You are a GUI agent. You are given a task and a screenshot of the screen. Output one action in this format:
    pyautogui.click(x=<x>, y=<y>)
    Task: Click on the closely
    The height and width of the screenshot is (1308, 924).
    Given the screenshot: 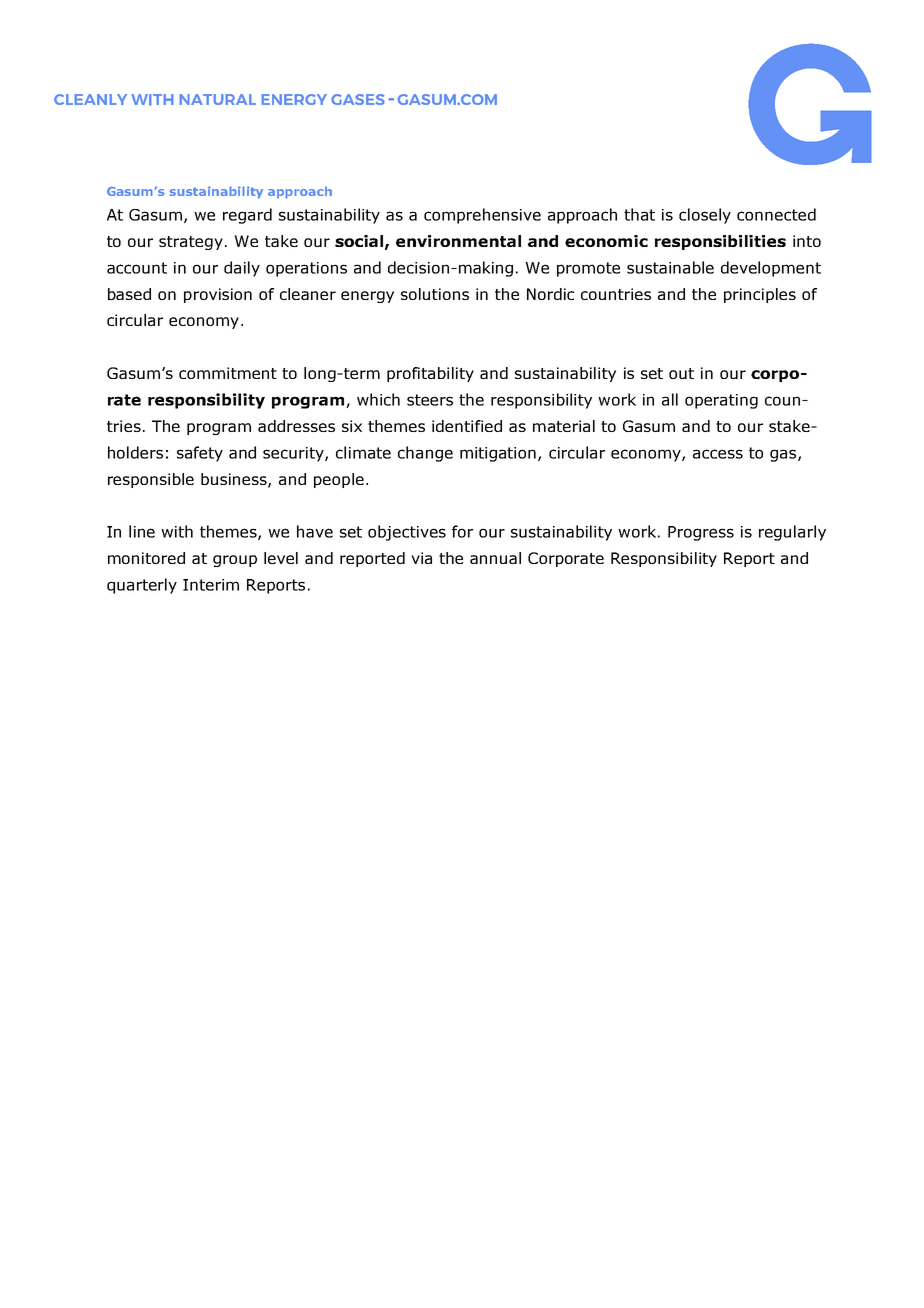 What is the action you would take?
    pyautogui.click(x=705, y=216)
